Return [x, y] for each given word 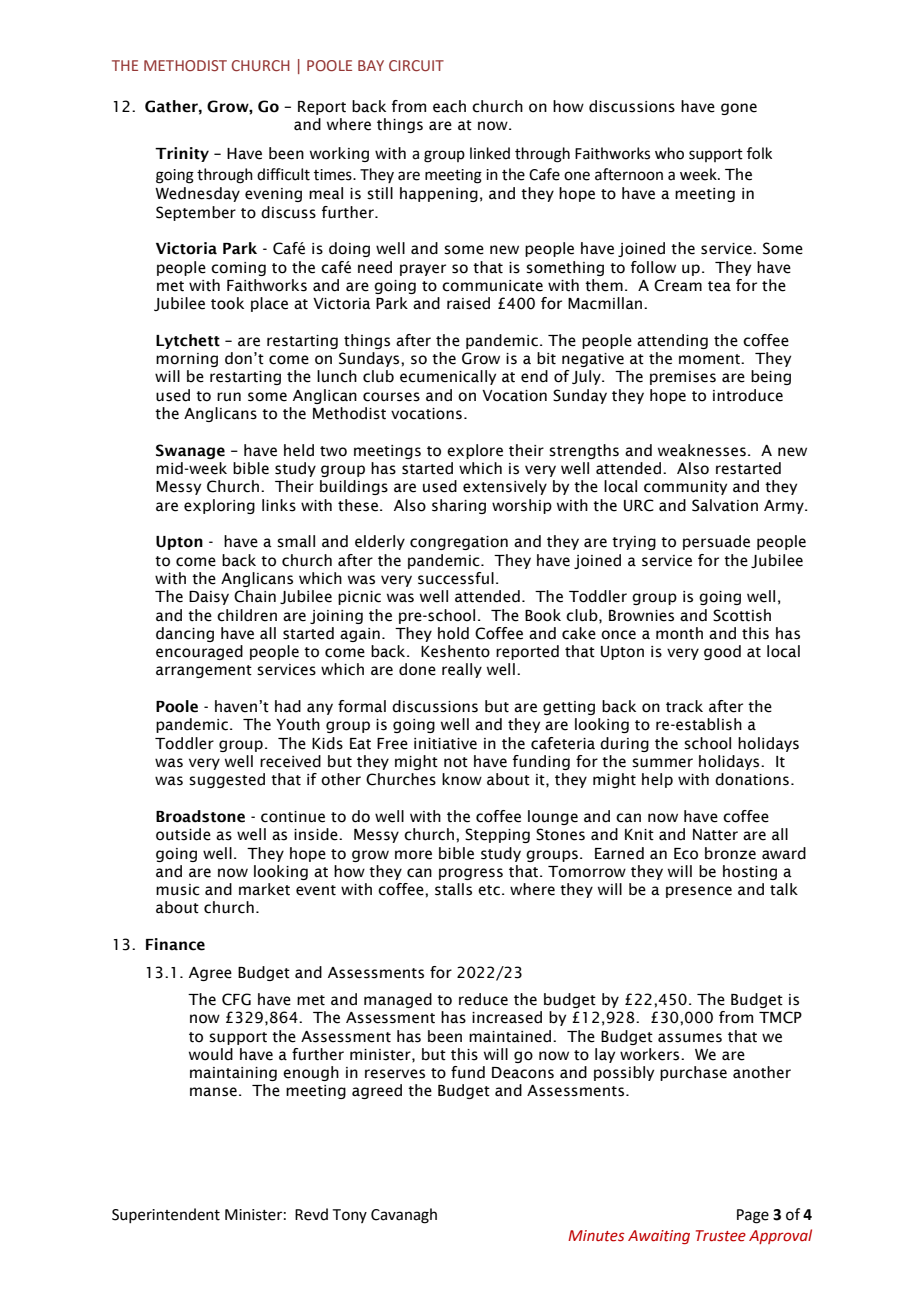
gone [739, 109]
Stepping [497, 835]
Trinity [182, 154]
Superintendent [166, 1215]
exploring [219, 506]
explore [475, 451]
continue [293, 817]
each [449, 106]
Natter [715, 835]
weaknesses [702, 450]
